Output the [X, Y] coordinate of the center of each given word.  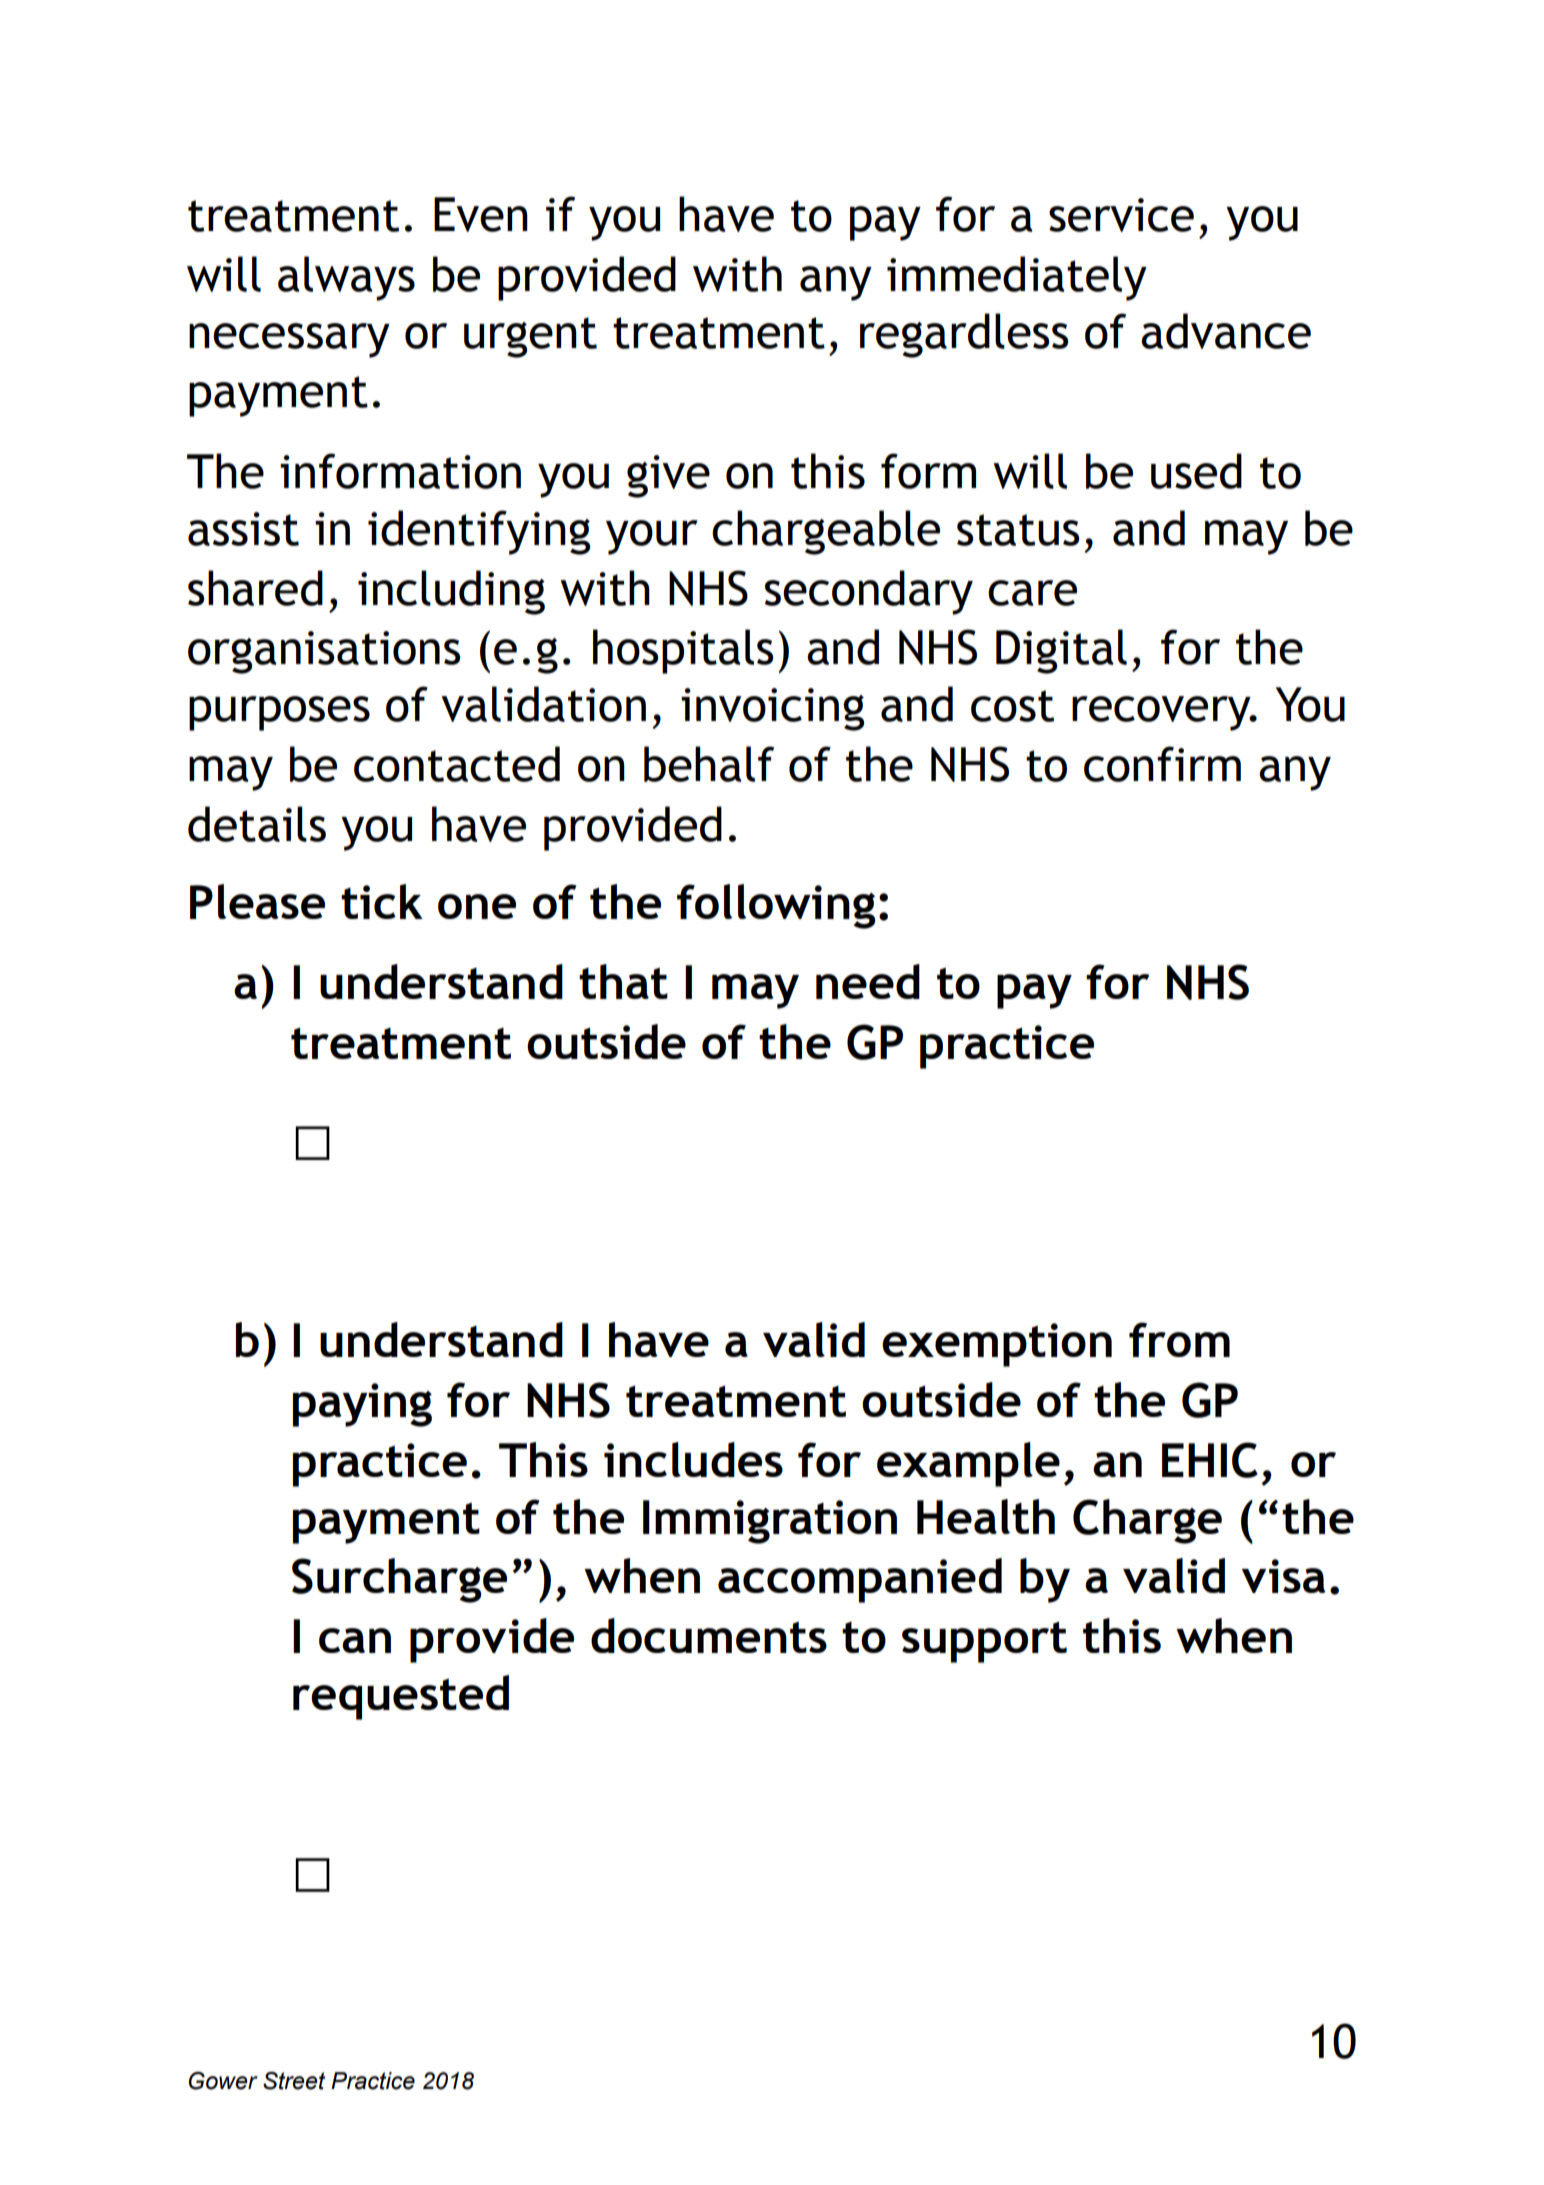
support [984, 1642]
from [1179, 1339]
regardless [964, 335]
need [868, 981]
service [1121, 215]
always [346, 278]
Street [294, 2081]
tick [382, 901]
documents [709, 1635]
